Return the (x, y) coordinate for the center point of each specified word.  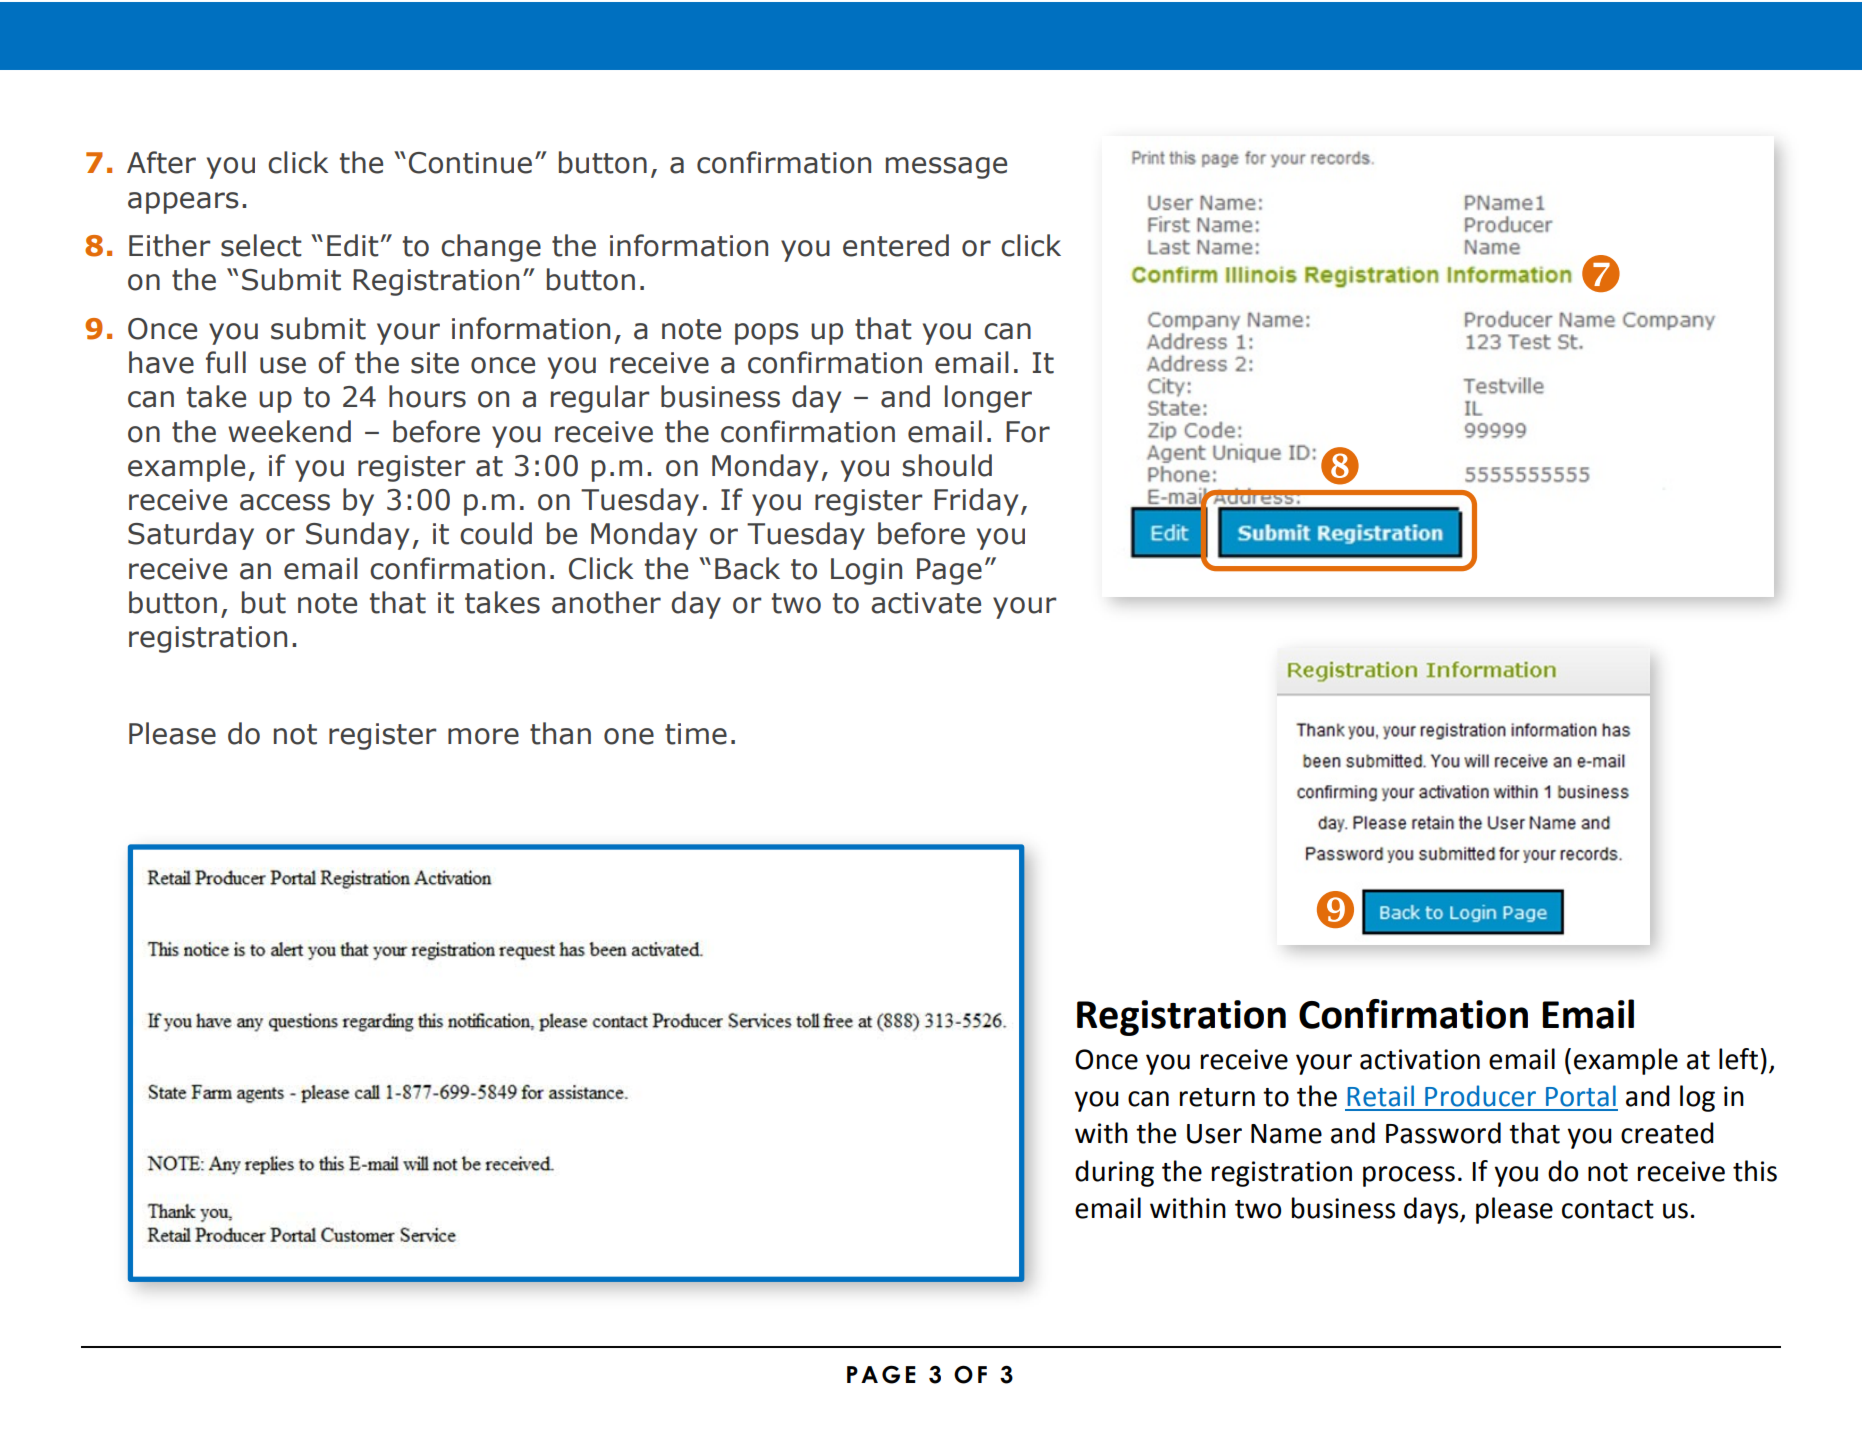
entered (896, 245)
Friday (976, 502)
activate (926, 603)
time (696, 734)
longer (988, 399)
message (946, 168)
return (1217, 1097)
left (1738, 1059)
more (483, 736)
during (1114, 1173)
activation (1420, 1059)
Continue (470, 163)
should (947, 465)
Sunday (357, 536)
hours (427, 396)
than (560, 733)
